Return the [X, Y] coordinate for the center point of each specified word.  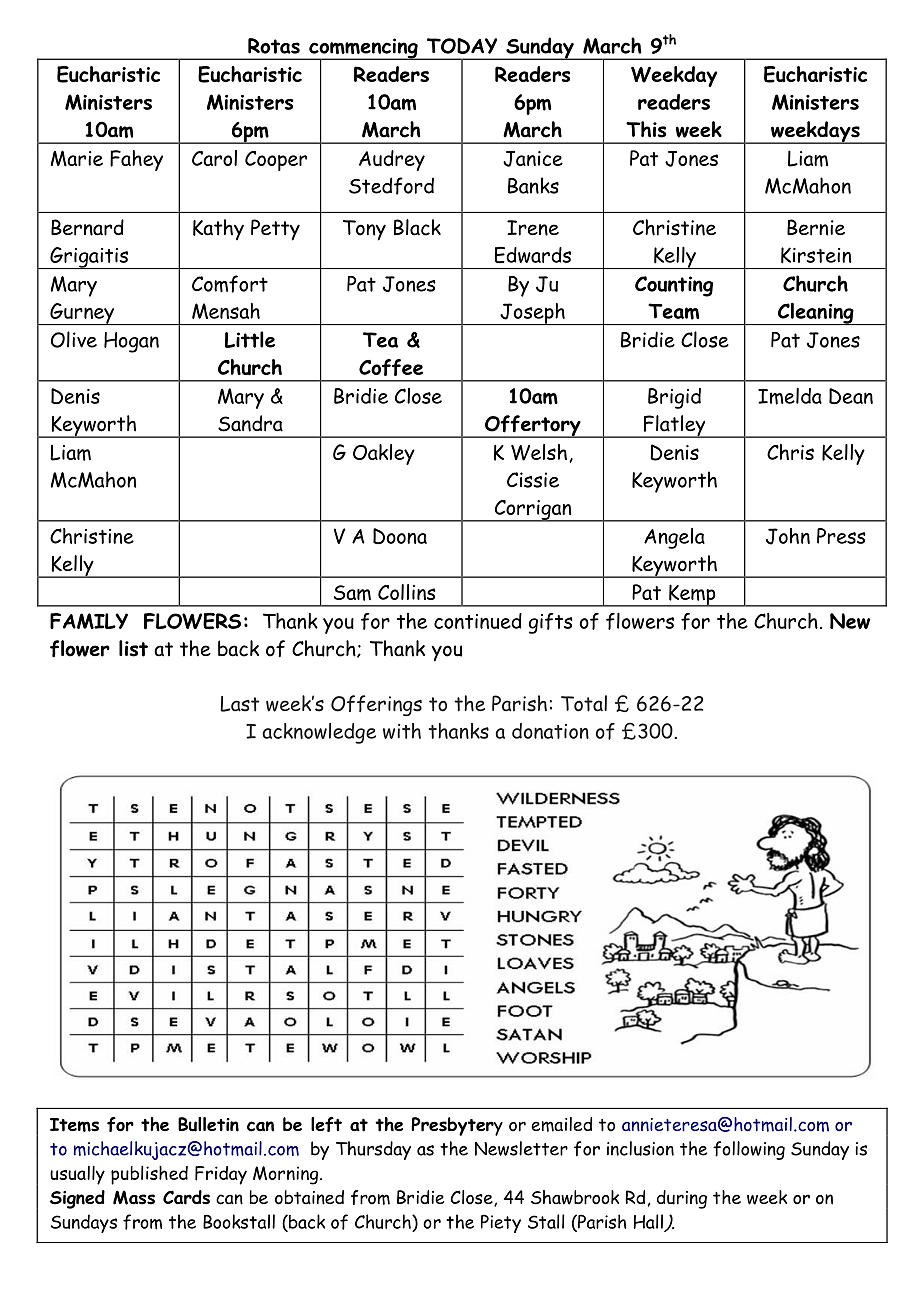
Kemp [692, 595]
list [133, 648]
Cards [186, 1197]
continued [478, 621]
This [646, 129]
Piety [501, 1223]
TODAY [462, 46]
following [749, 1150]
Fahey [136, 160]
